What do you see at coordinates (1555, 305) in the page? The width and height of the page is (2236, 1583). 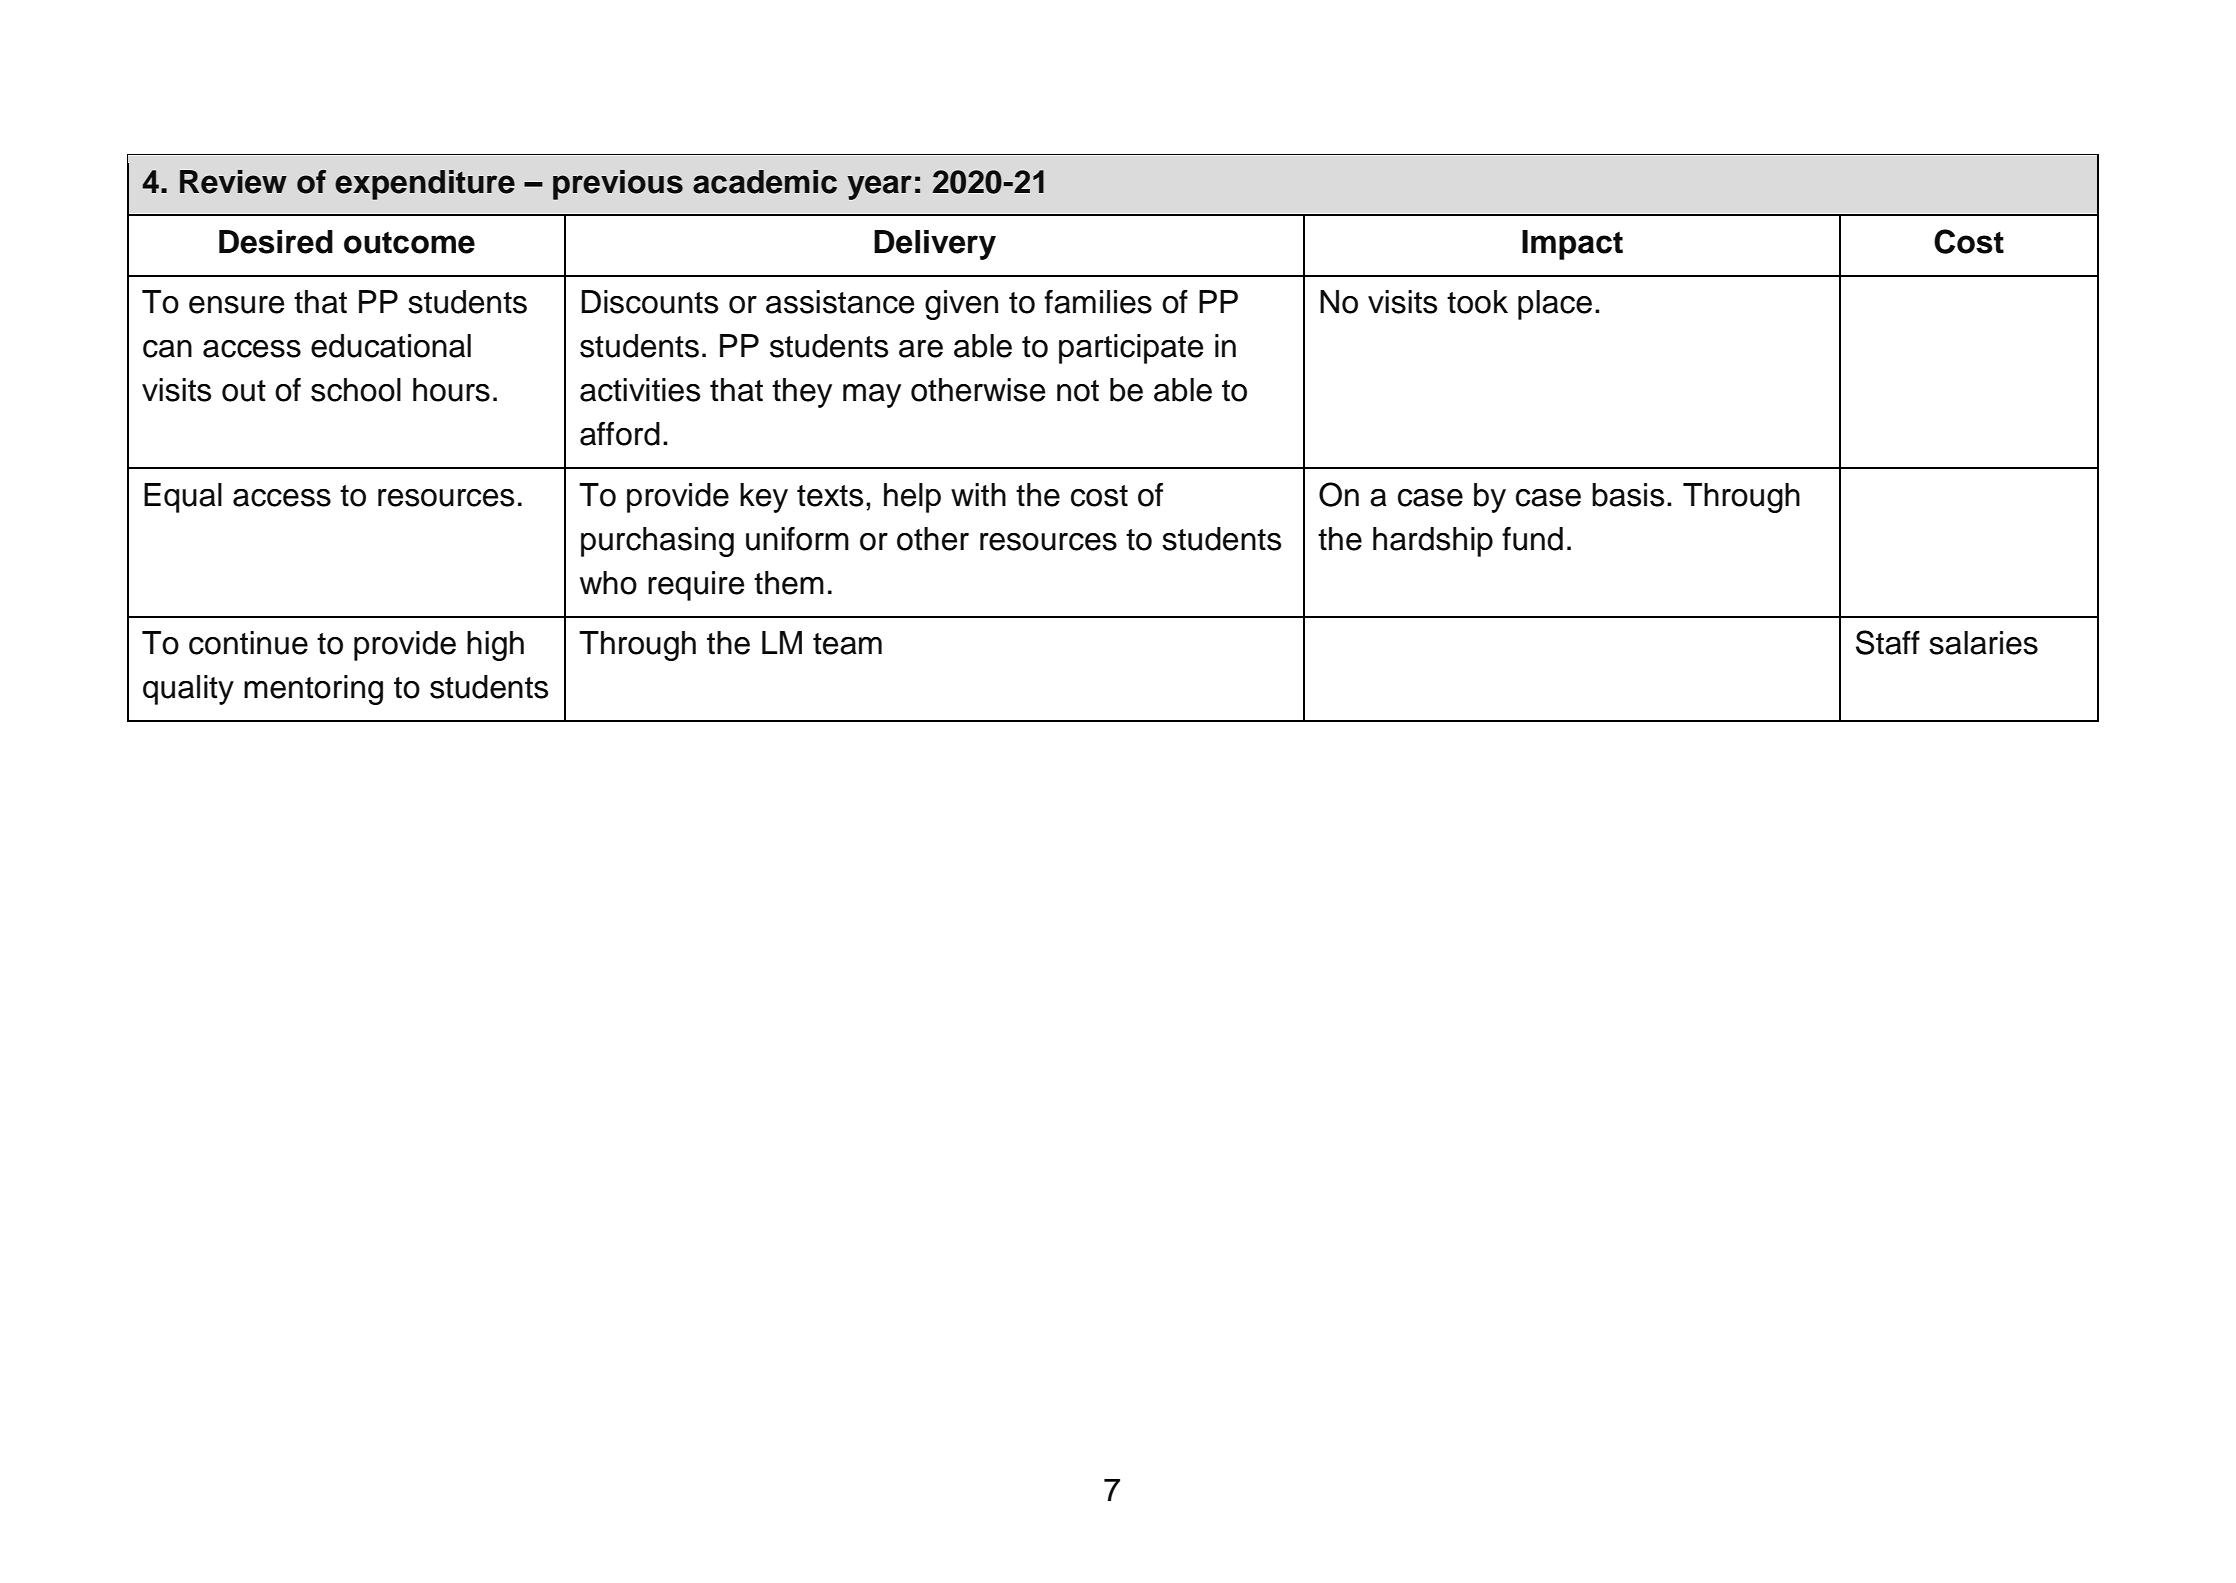 I see `place` at bounding box center [1555, 305].
